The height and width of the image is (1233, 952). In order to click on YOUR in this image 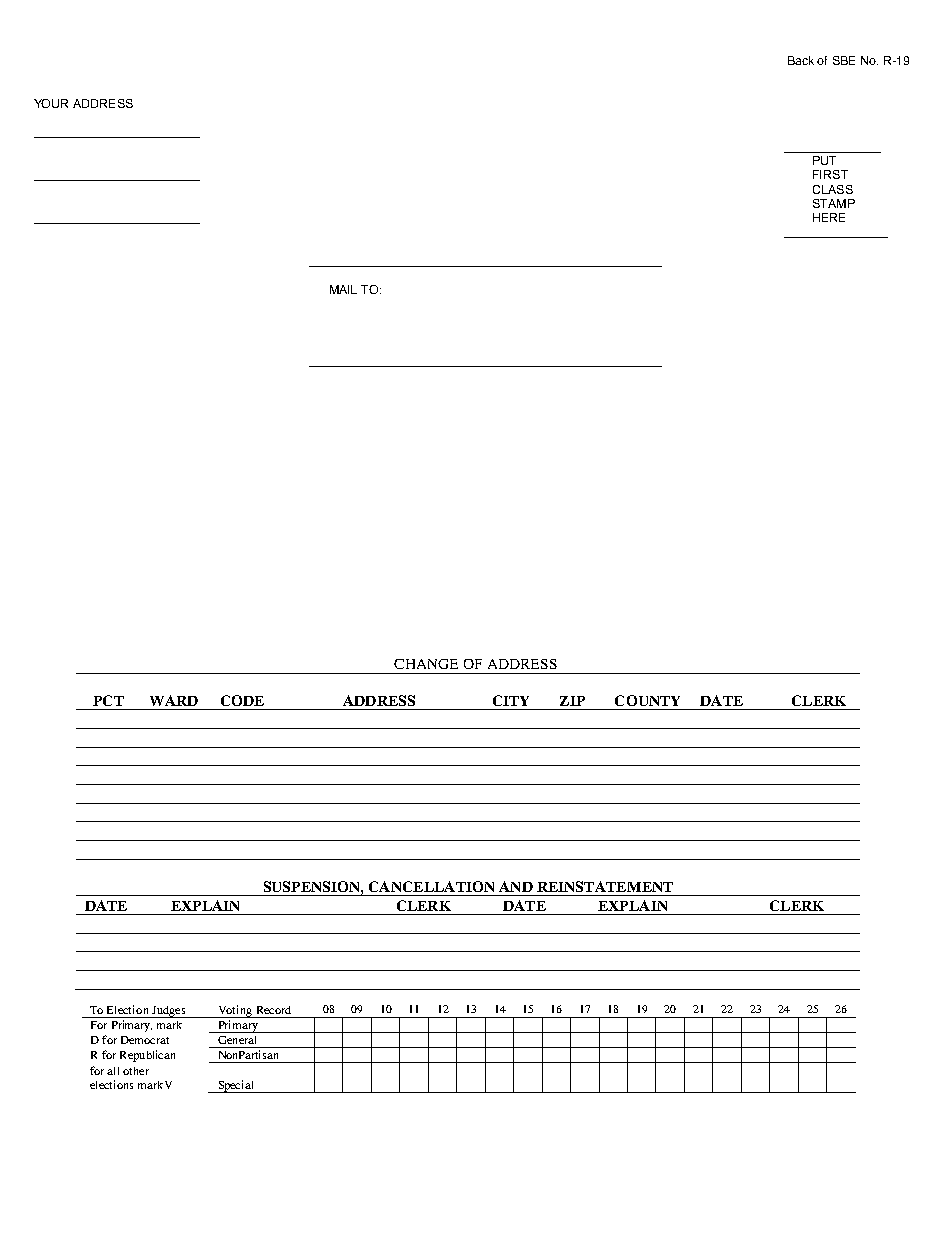, I will do `click(51, 103)`.
